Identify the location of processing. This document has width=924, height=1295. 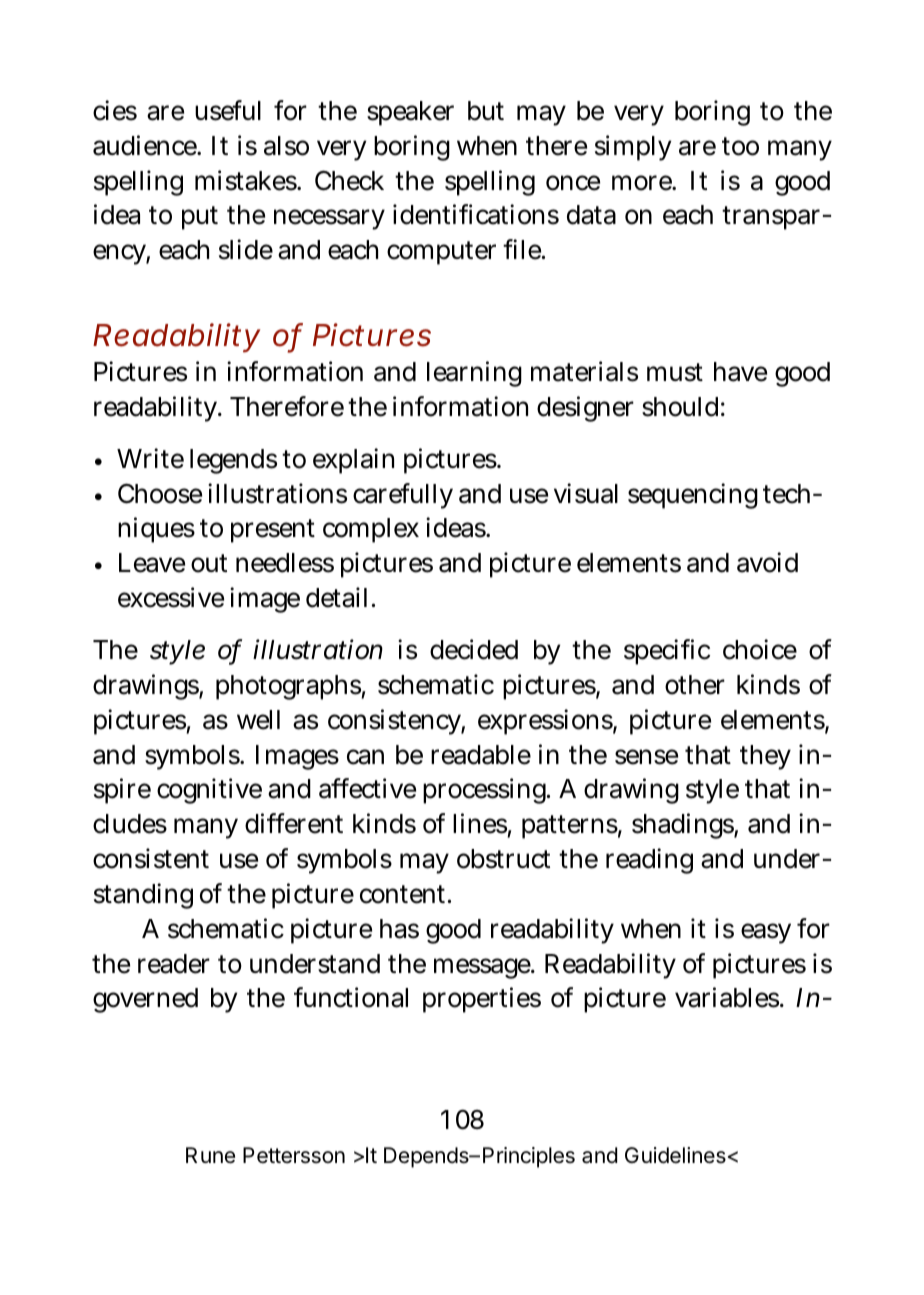
(485, 791).
